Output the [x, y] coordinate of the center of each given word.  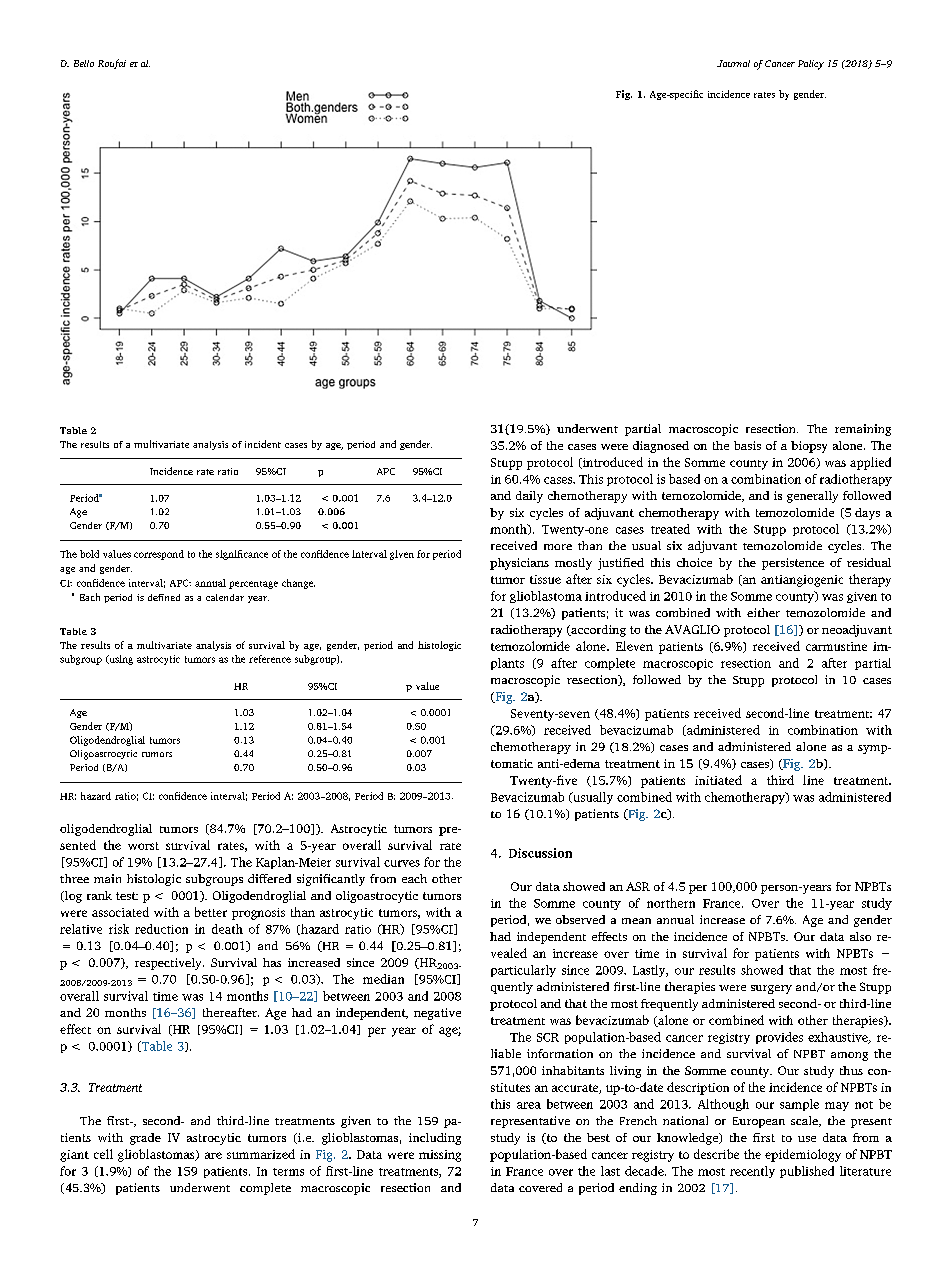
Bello [84, 63]
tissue [545, 579]
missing [440, 1156]
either [763, 612]
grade [145, 1139]
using [120, 660]
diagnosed [661, 447]
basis [747, 445]
